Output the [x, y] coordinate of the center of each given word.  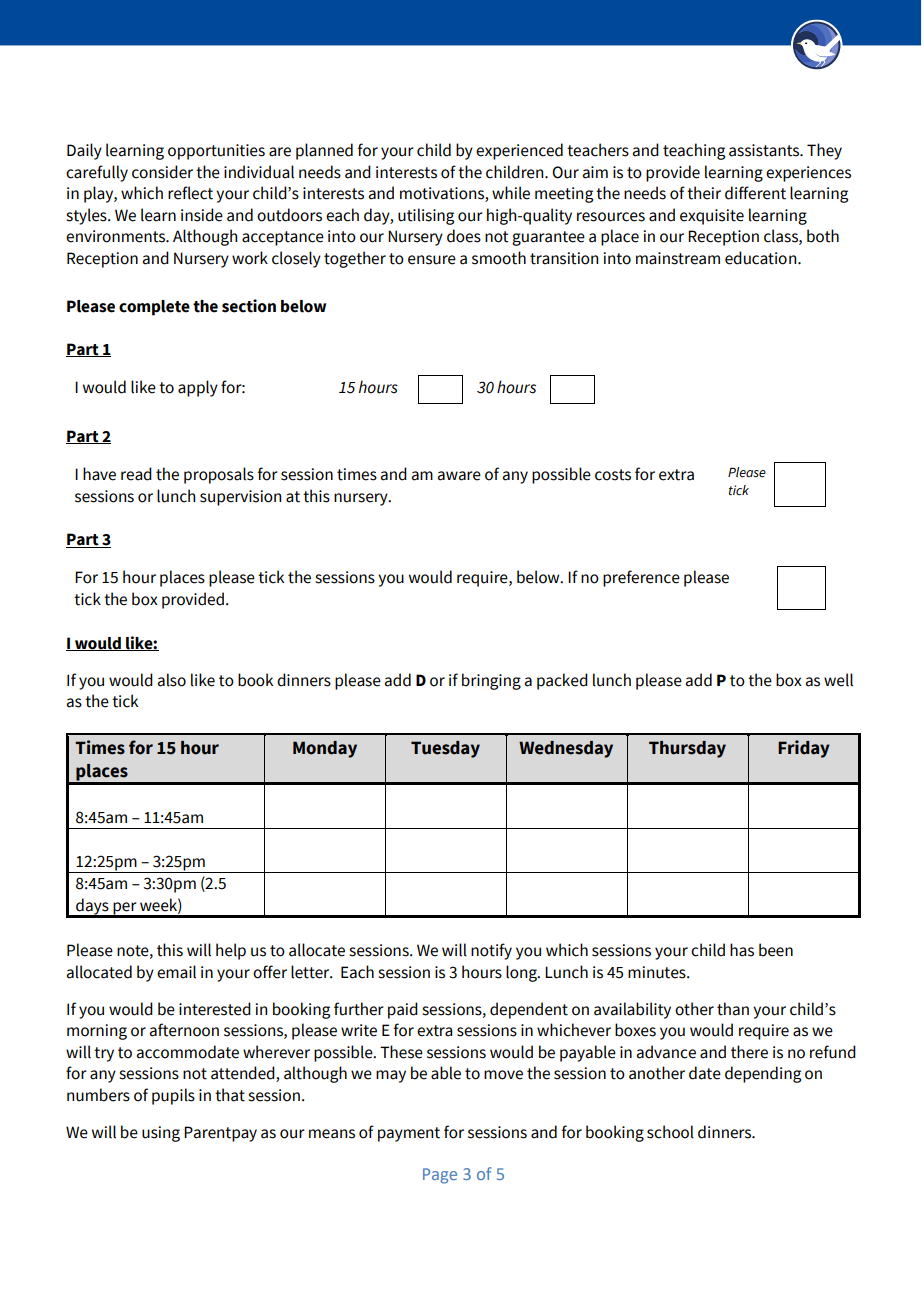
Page [440, 1176]
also [172, 680]
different [755, 193]
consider [162, 172]
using [161, 1134]
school [670, 1132]
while [511, 193]
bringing [491, 681]
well [838, 680]
